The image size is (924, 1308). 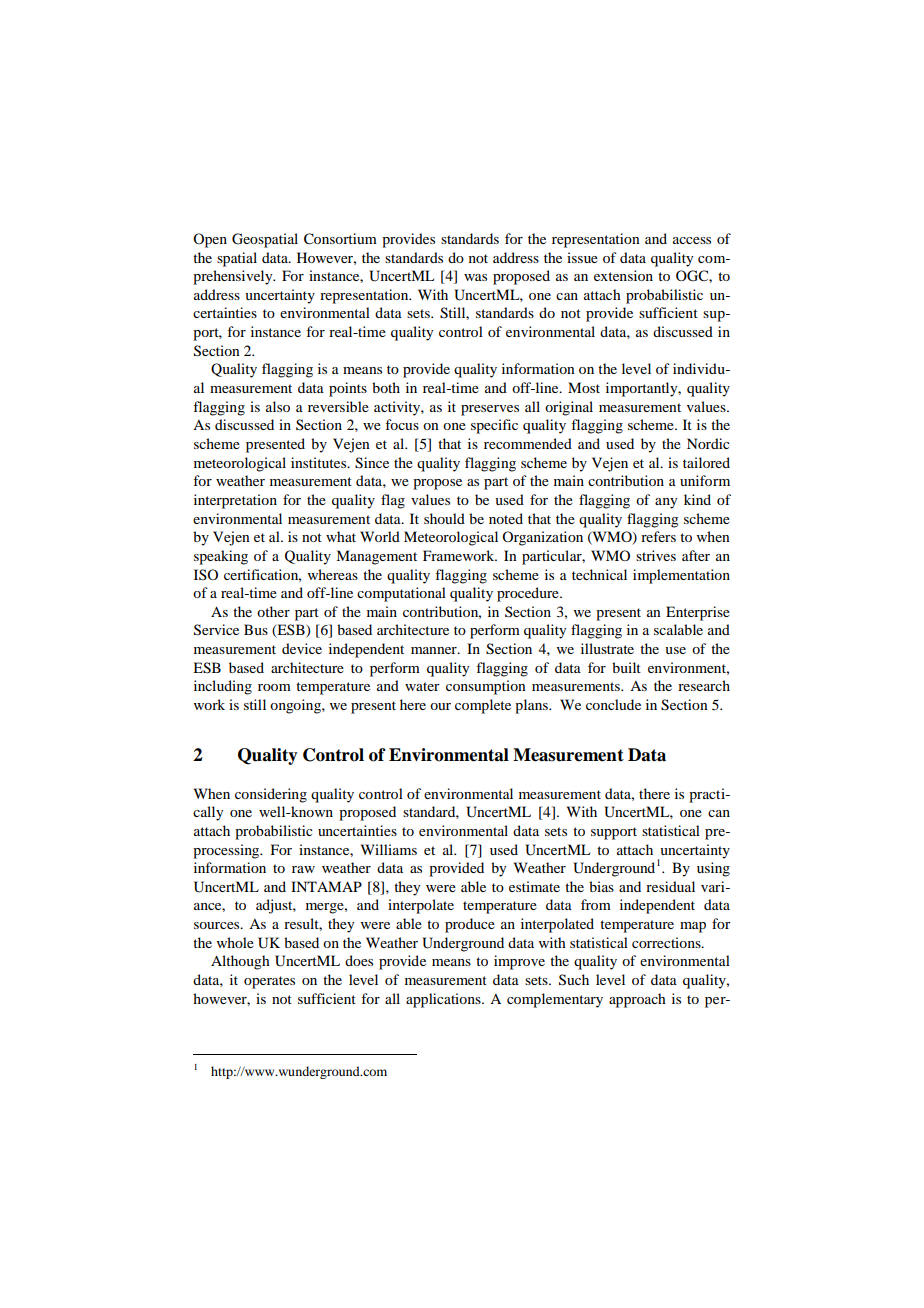 What do you see at coordinates (584, 387) in the image?
I see `Most` at bounding box center [584, 387].
